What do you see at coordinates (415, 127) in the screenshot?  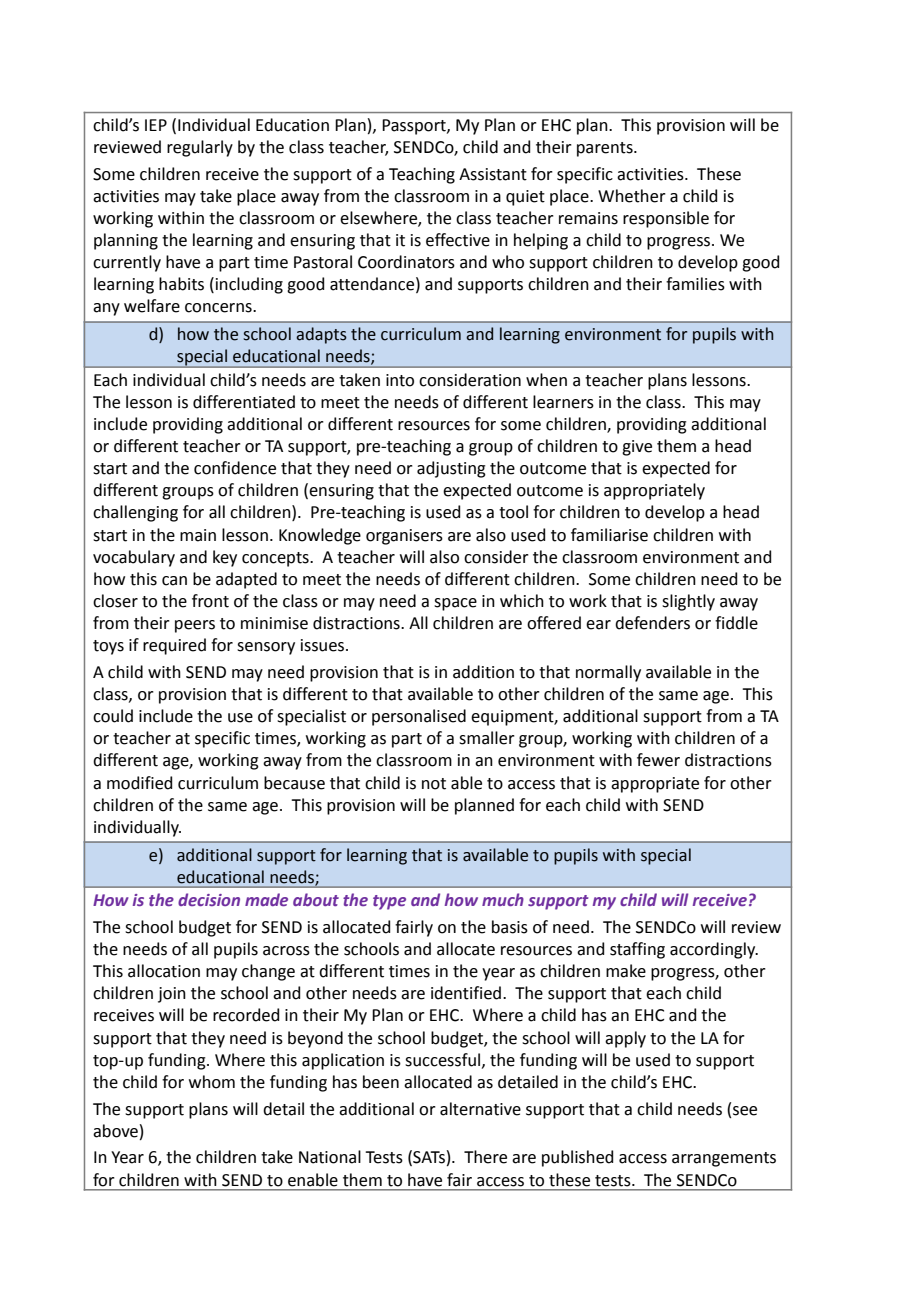 I see `Passport` at bounding box center [415, 127].
